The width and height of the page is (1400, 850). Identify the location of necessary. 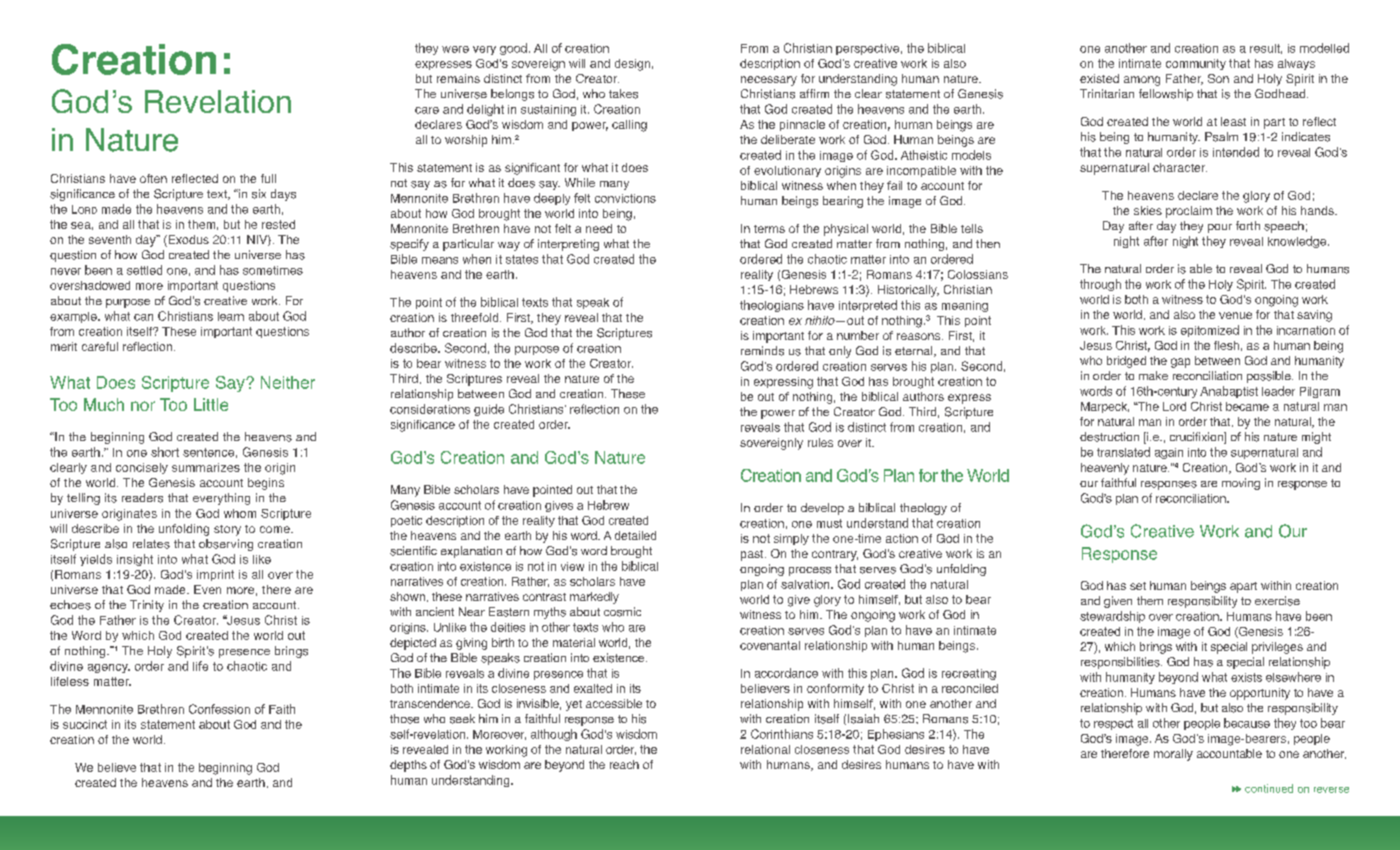
(769, 81).
